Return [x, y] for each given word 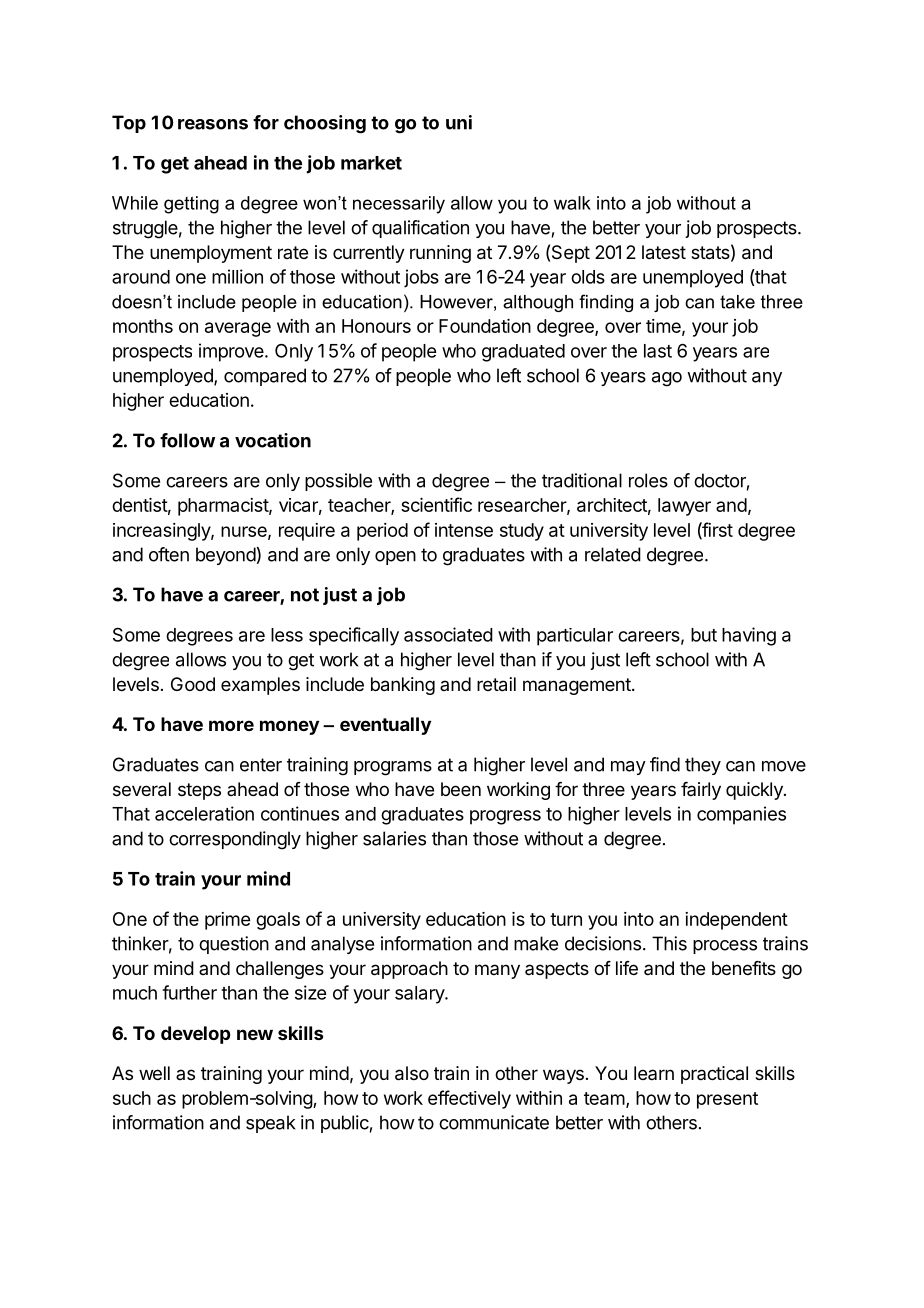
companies [741, 815]
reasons [213, 124]
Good [193, 684]
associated [448, 634]
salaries [394, 838]
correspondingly [235, 840]
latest [664, 252]
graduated [523, 353]
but [704, 635]
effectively [469, 1099]
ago [667, 379]
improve [231, 352]
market [371, 163]
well [154, 1073]
